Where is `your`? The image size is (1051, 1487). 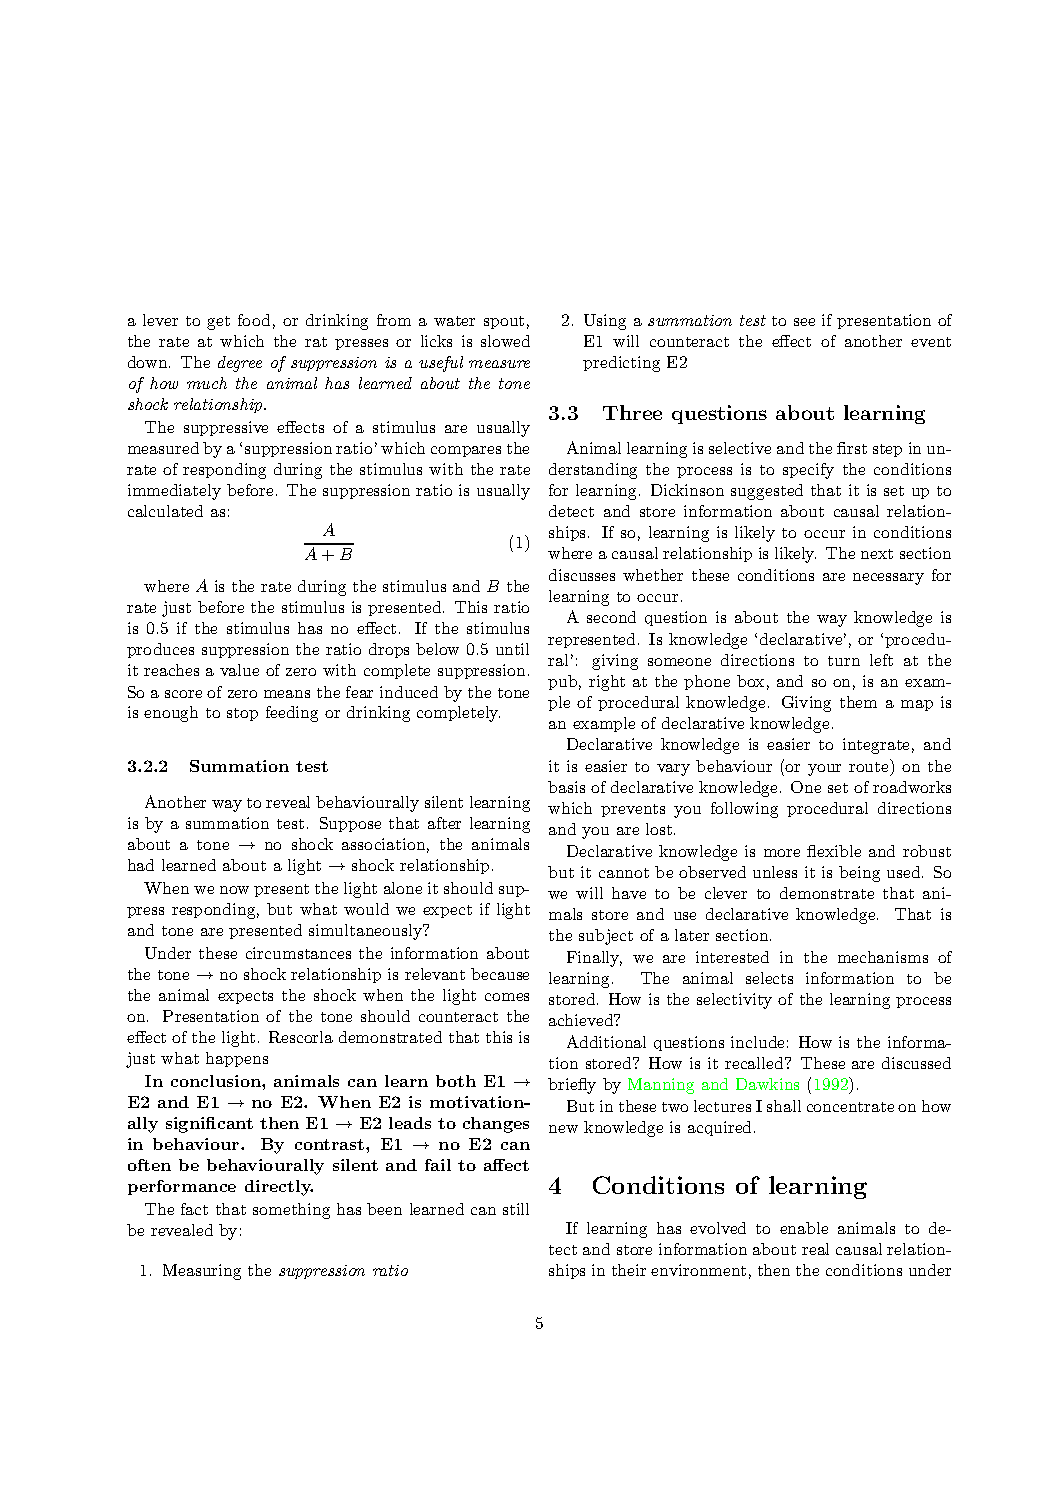 your is located at coordinates (824, 770).
